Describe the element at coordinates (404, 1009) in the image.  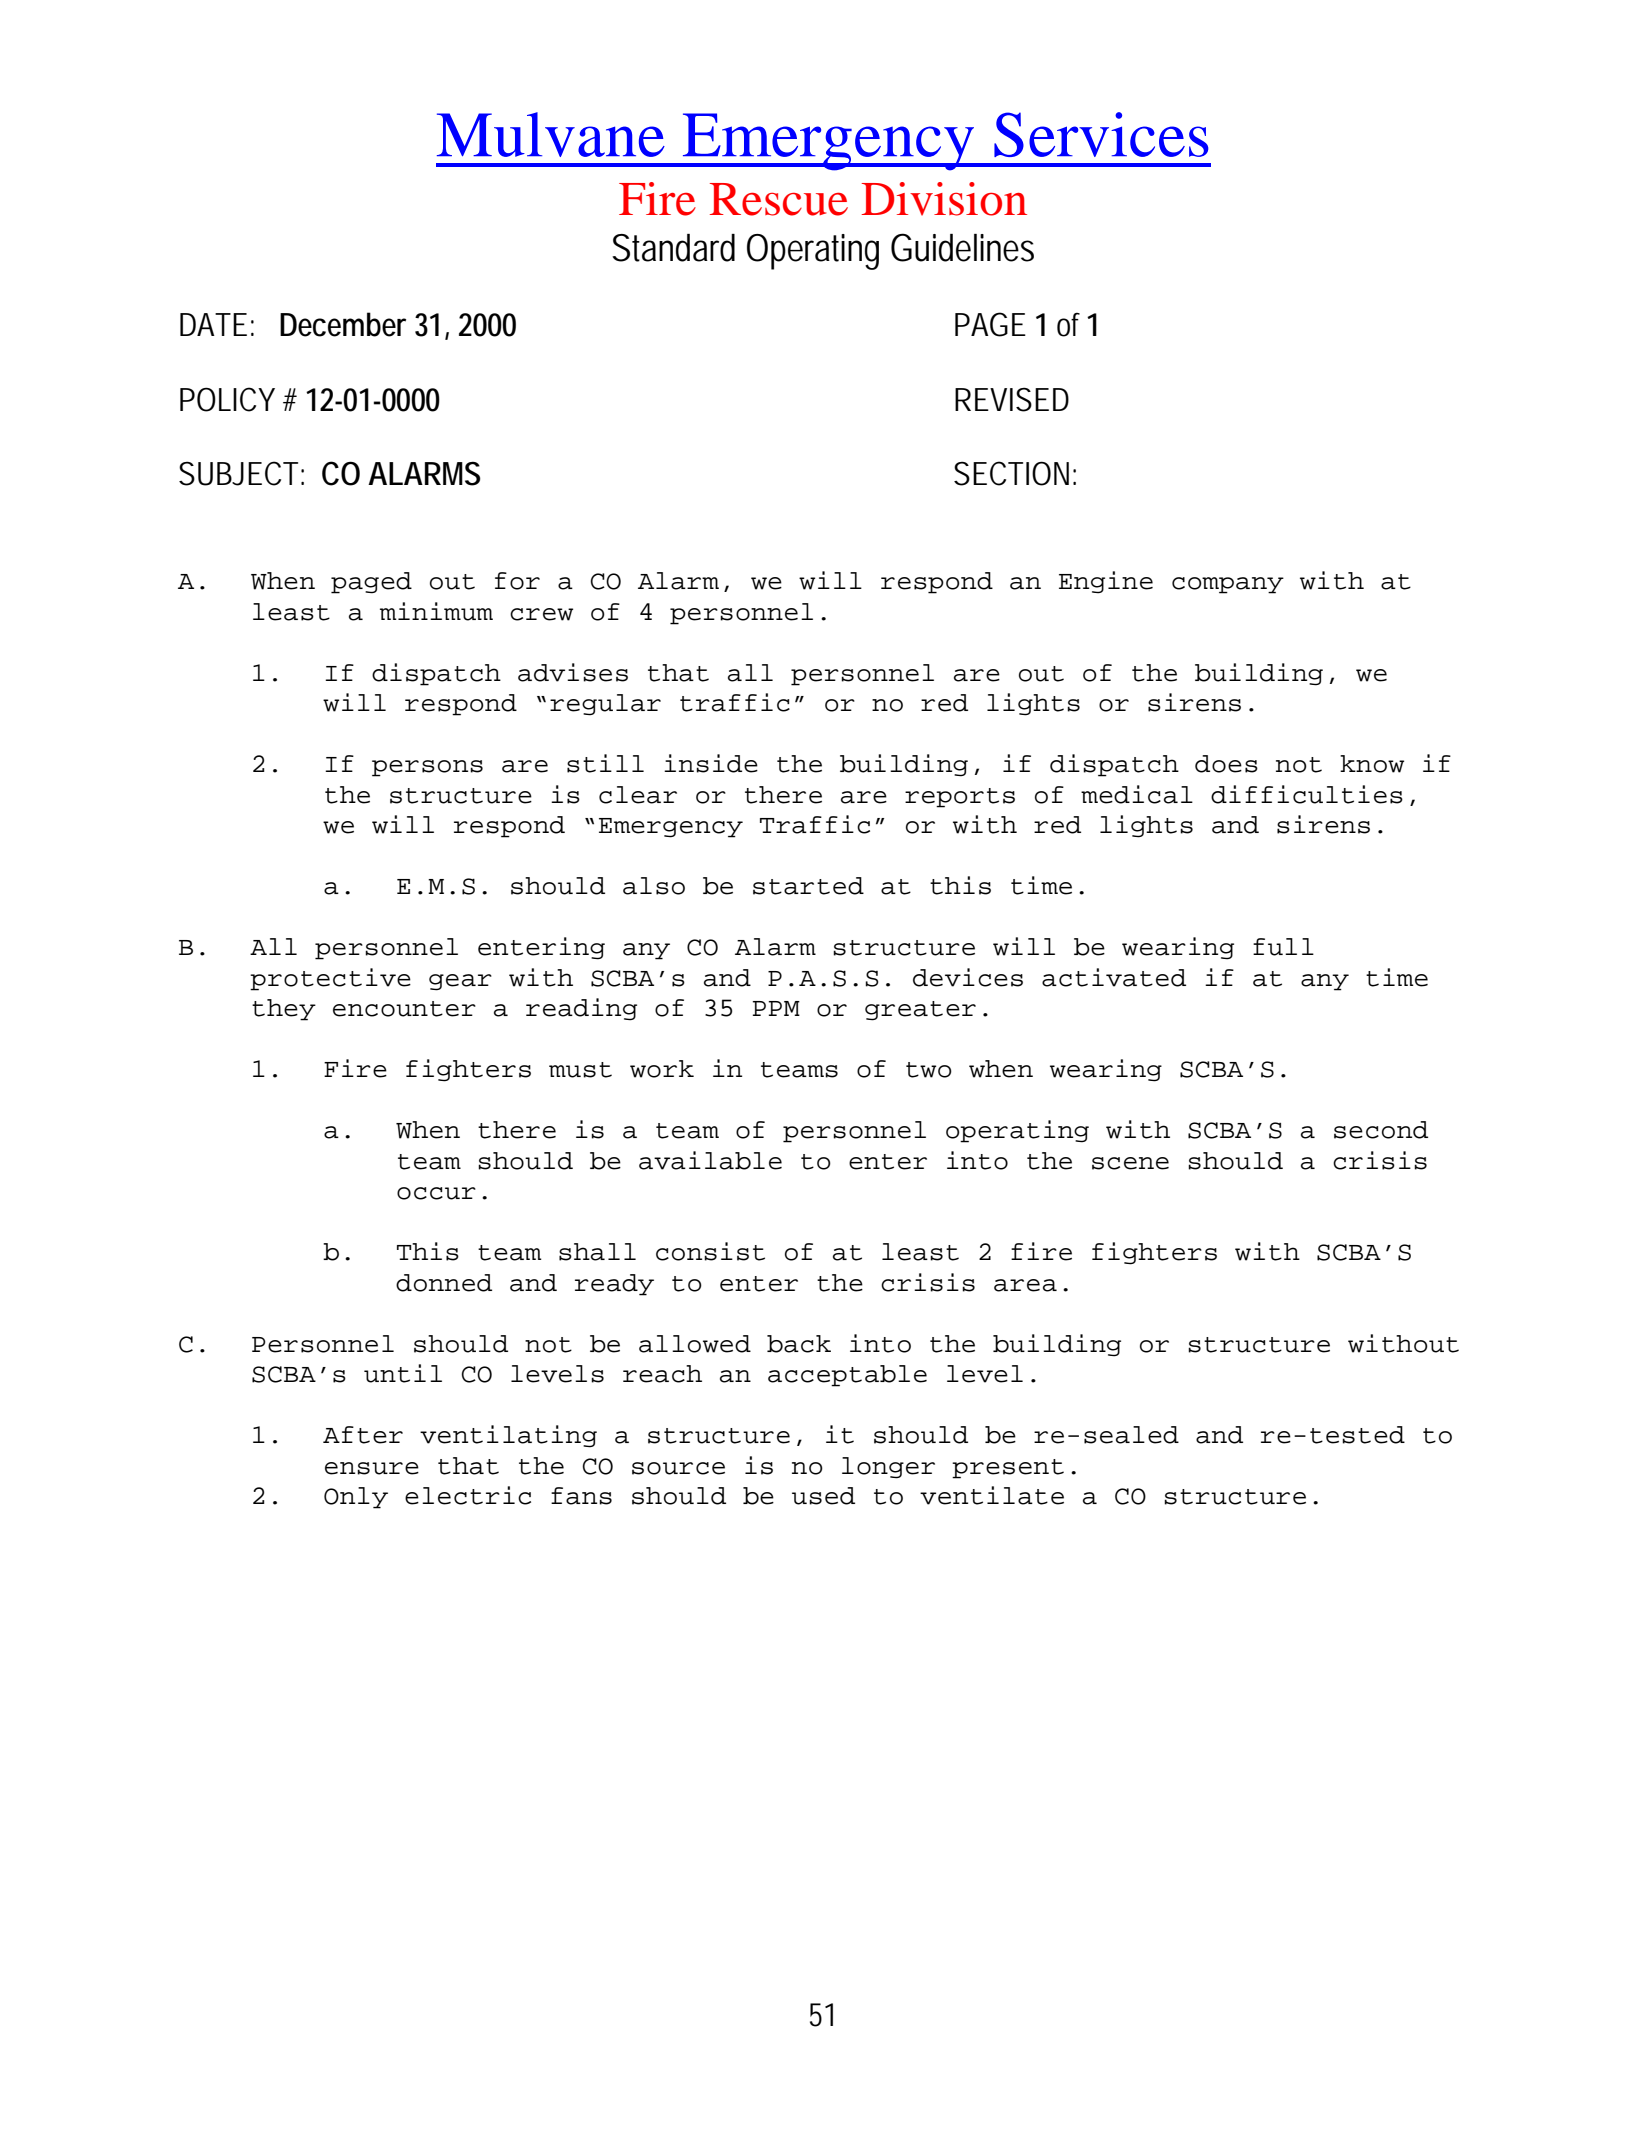
I see `encounter` at that location.
